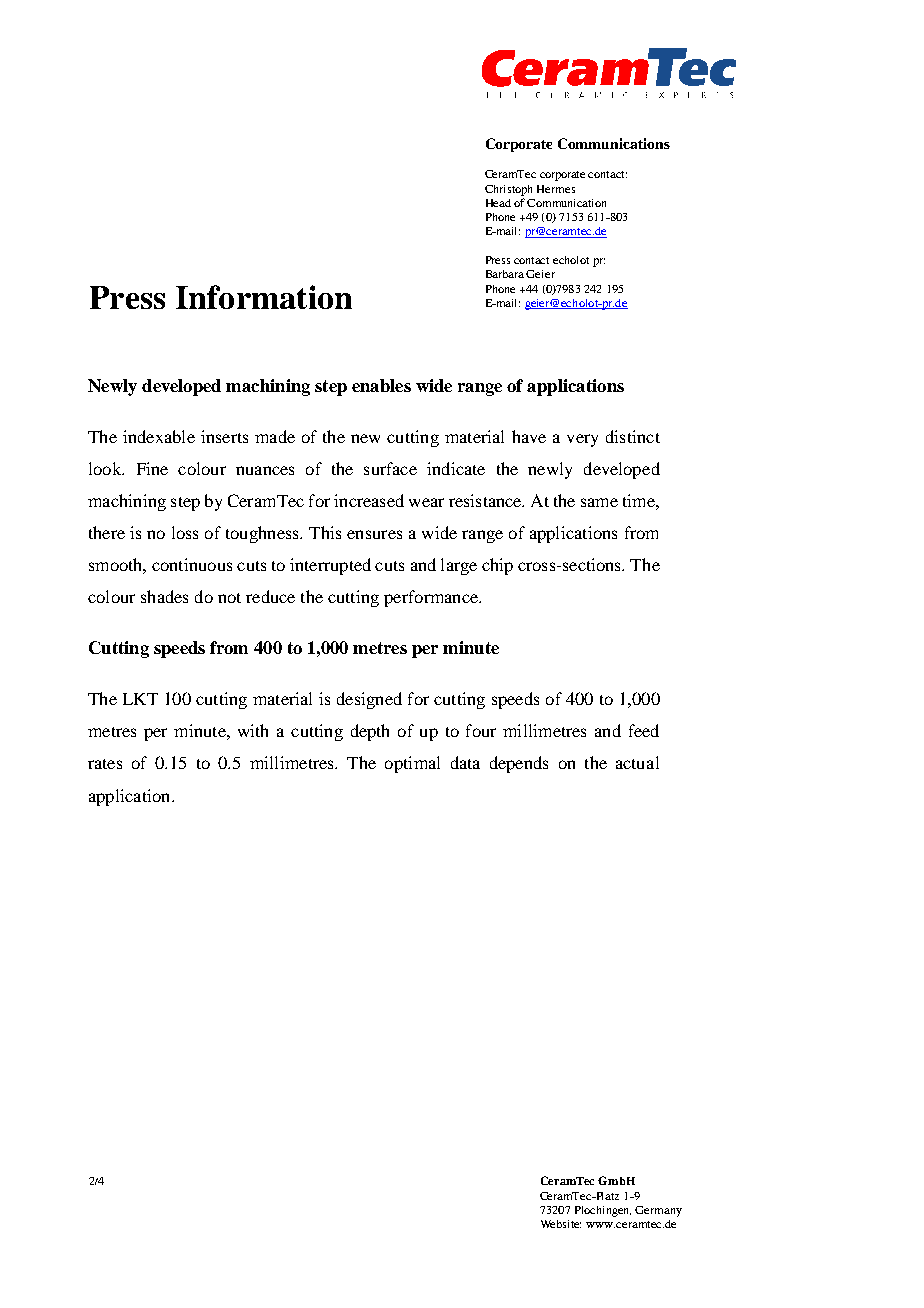 The height and width of the screenshot is (1308, 924). What do you see at coordinates (498, 203) in the screenshot?
I see `Head` at bounding box center [498, 203].
